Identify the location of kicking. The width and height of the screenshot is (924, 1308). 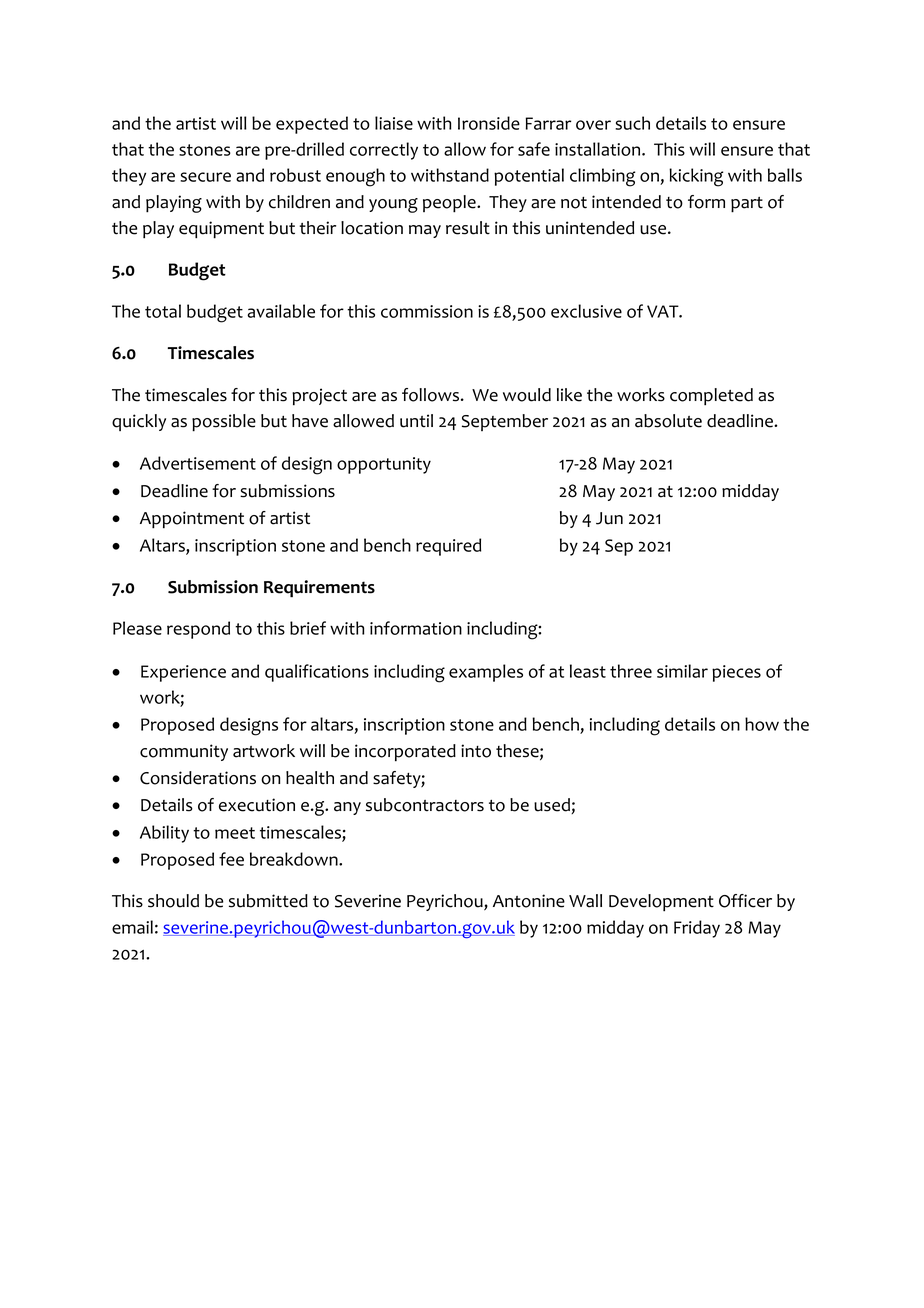
(696, 177).
